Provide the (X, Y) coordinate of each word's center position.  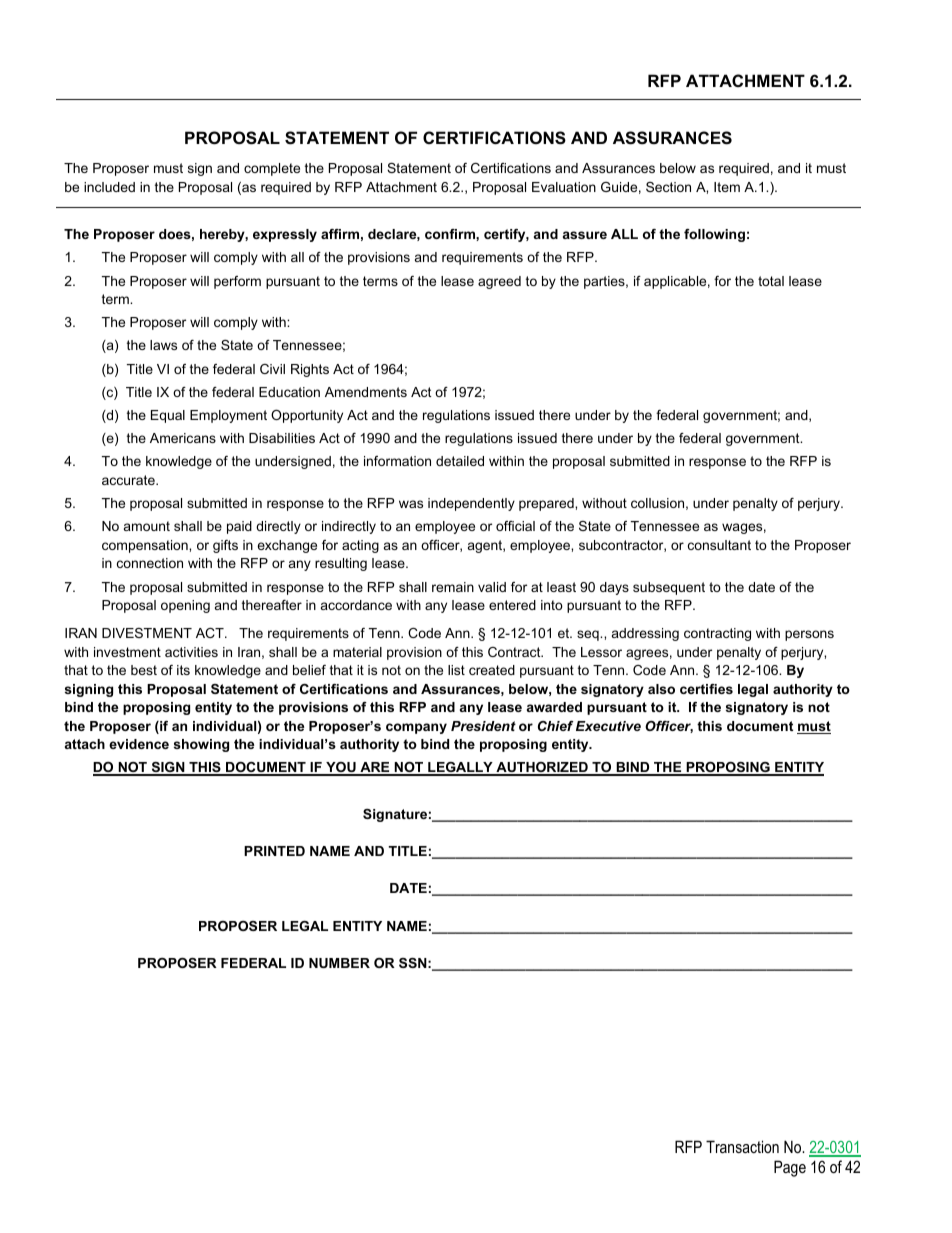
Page (790, 1168)
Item (727, 187)
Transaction (742, 1146)
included (109, 187)
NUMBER (339, 963)
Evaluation (564, 187)
